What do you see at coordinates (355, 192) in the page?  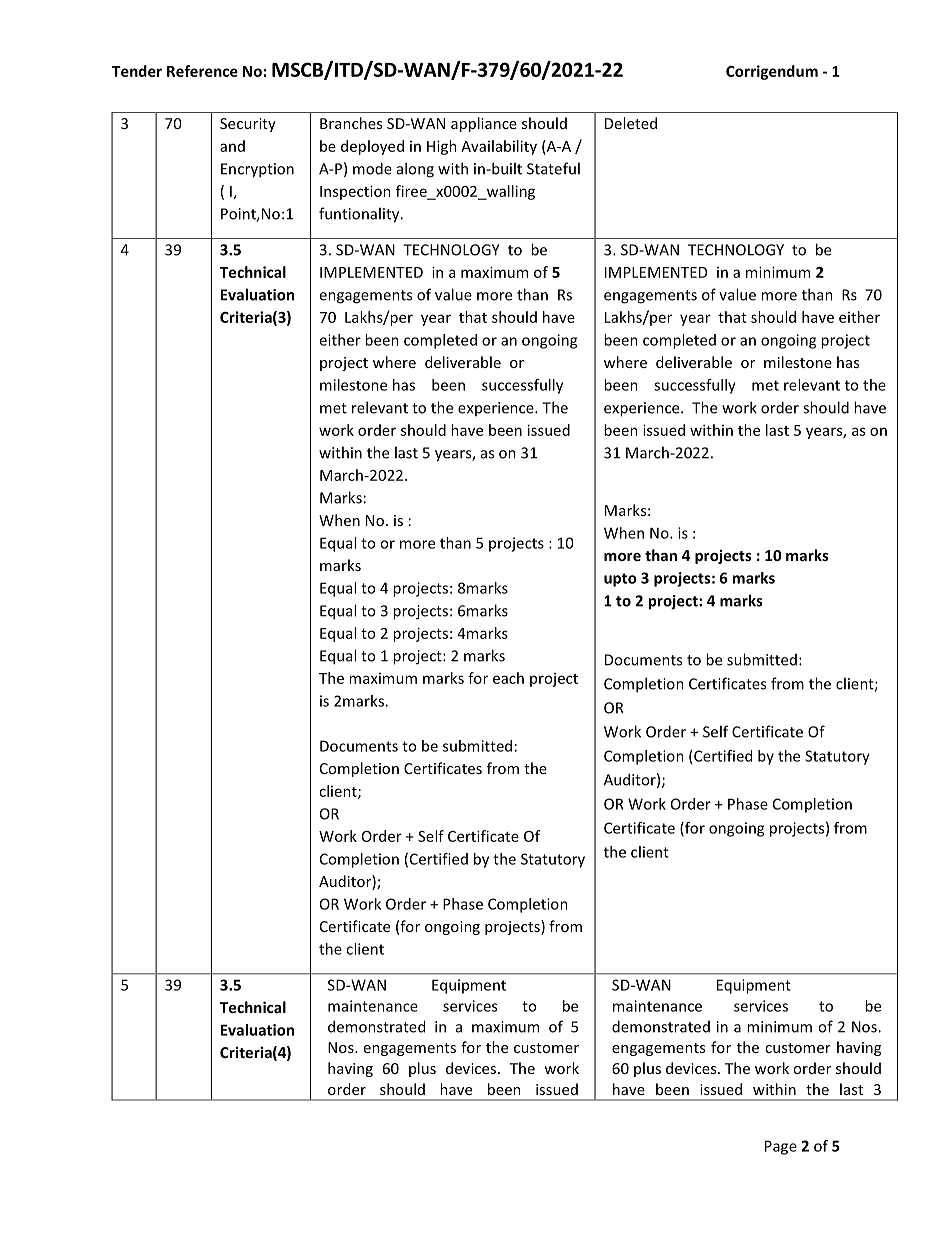 I see `Inspection` at bounding box center [355, 192].
